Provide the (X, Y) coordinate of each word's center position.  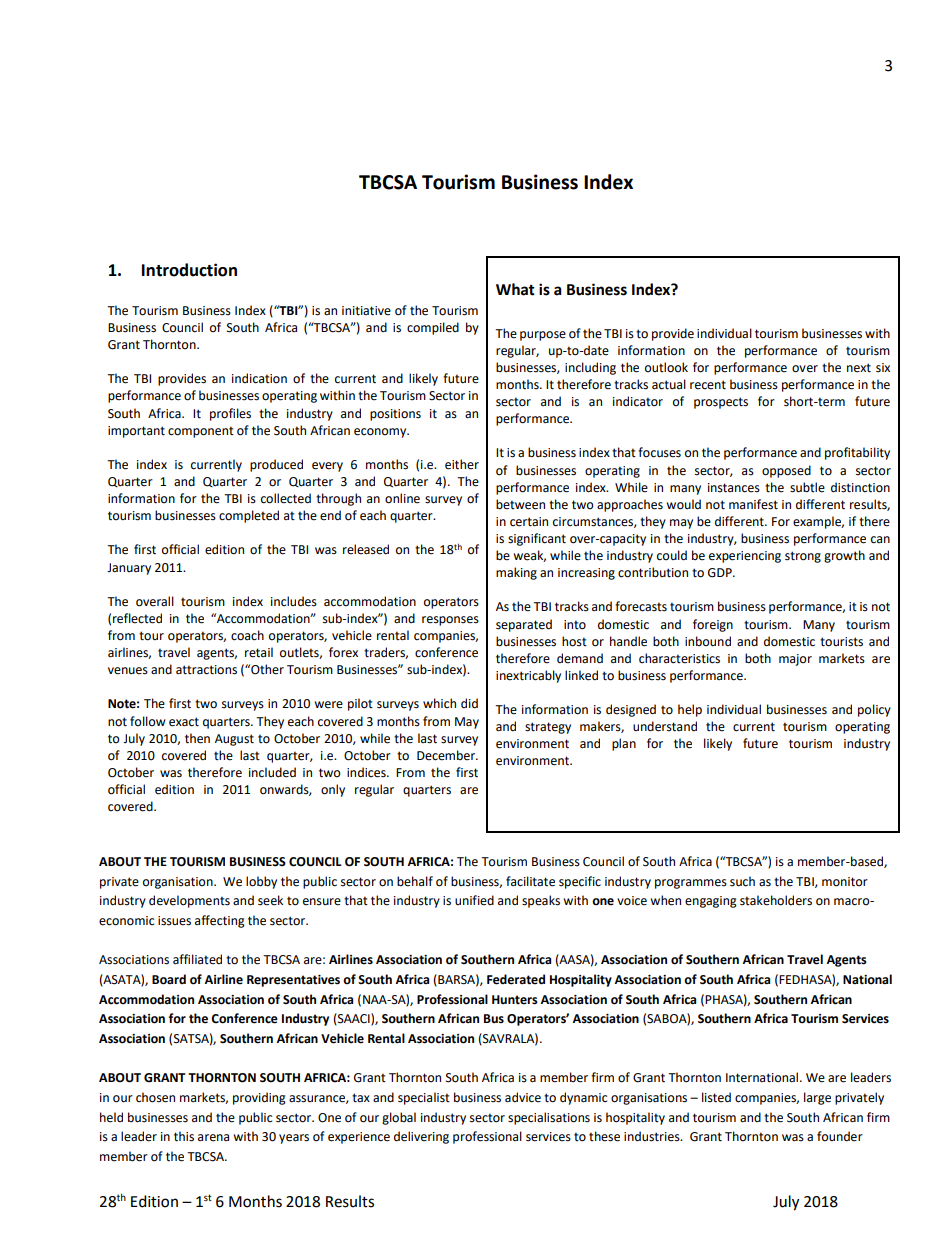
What (515, 289)
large (817, 1098)
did (469, 703)
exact (184, 722)
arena (213, 1138)
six (883, 368)
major (795, 660)
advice (523, 1097)
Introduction (189, 270)
